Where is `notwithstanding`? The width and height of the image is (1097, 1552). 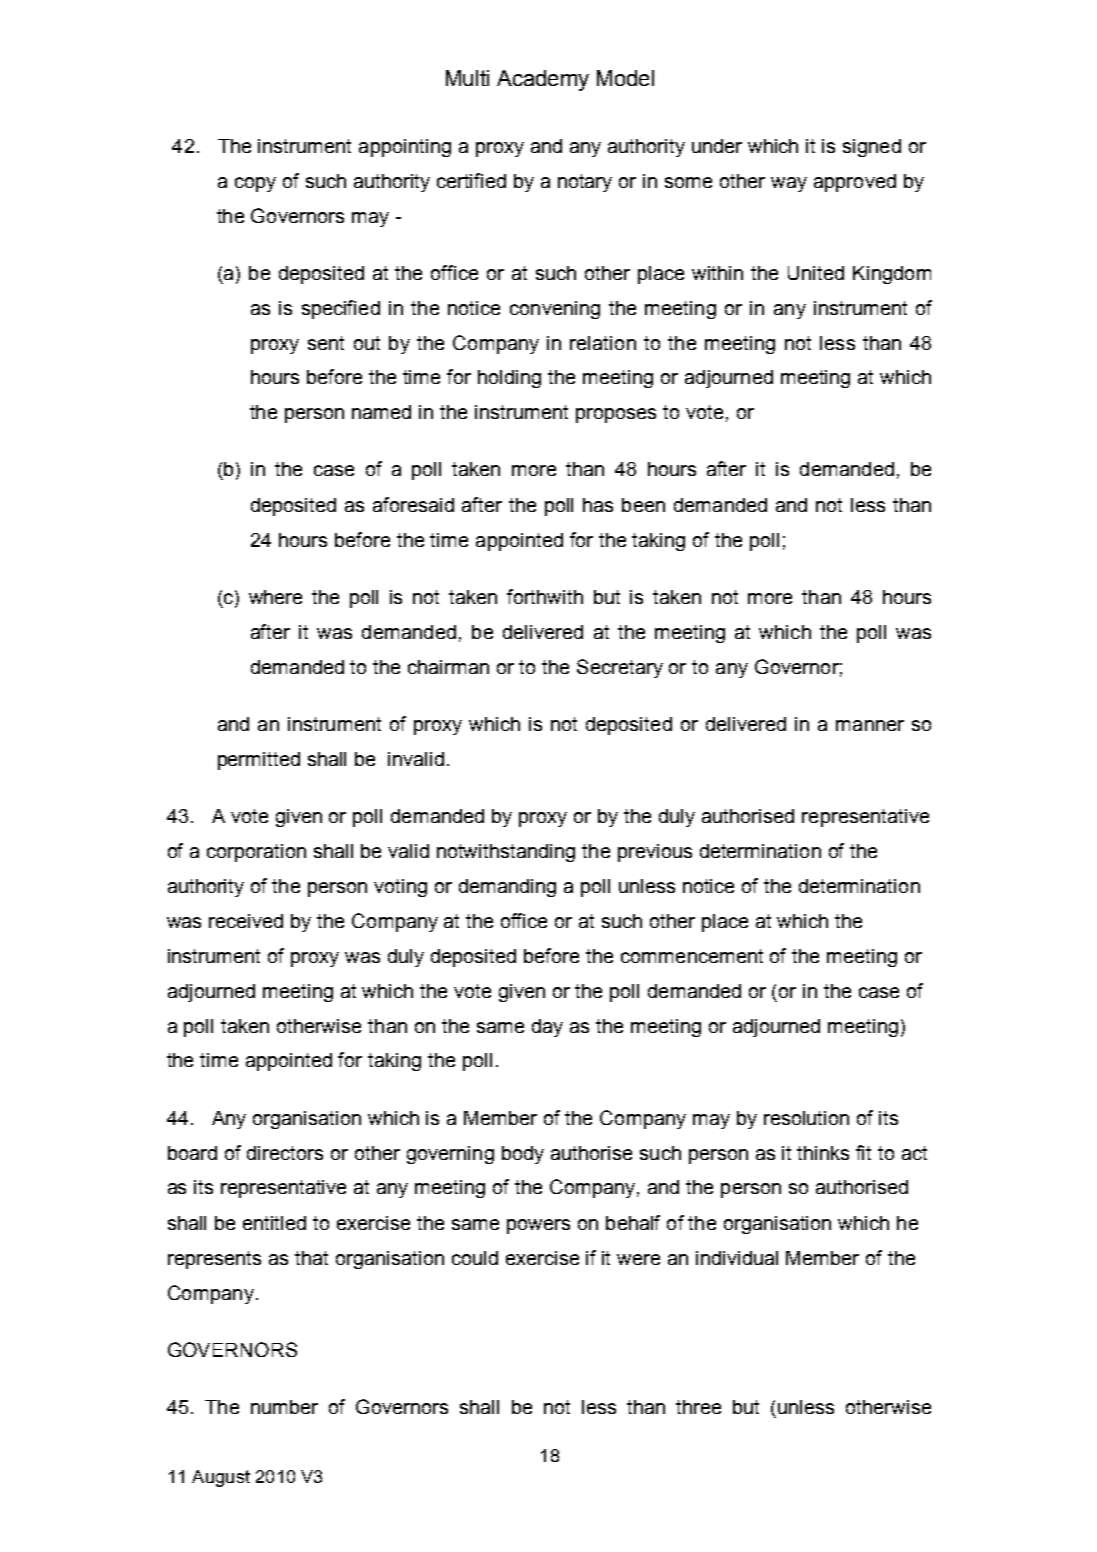
notwithstanding is located at coordinates (506, 853).
